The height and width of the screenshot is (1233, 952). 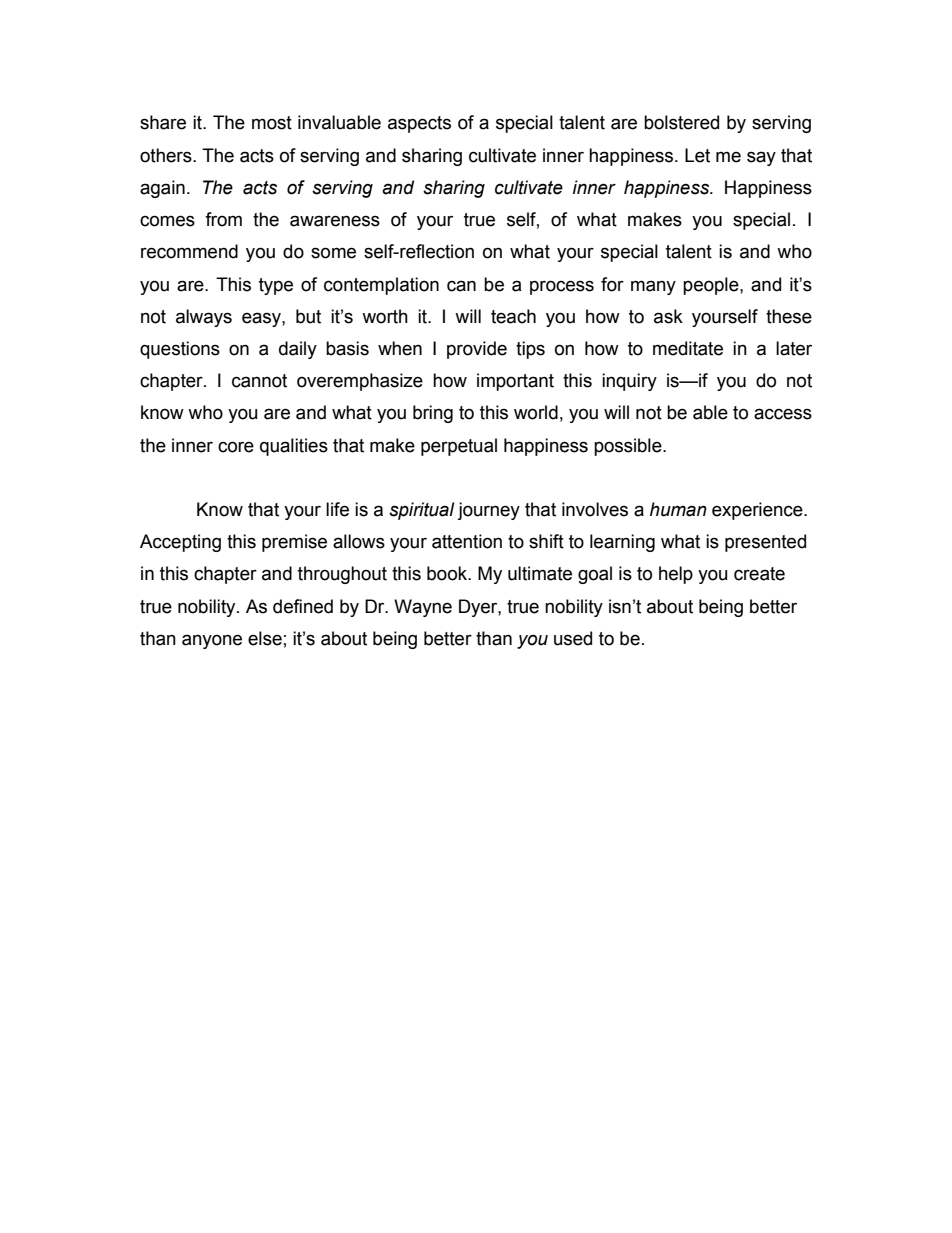 I want to click on process, so click(x=562, y=287).
